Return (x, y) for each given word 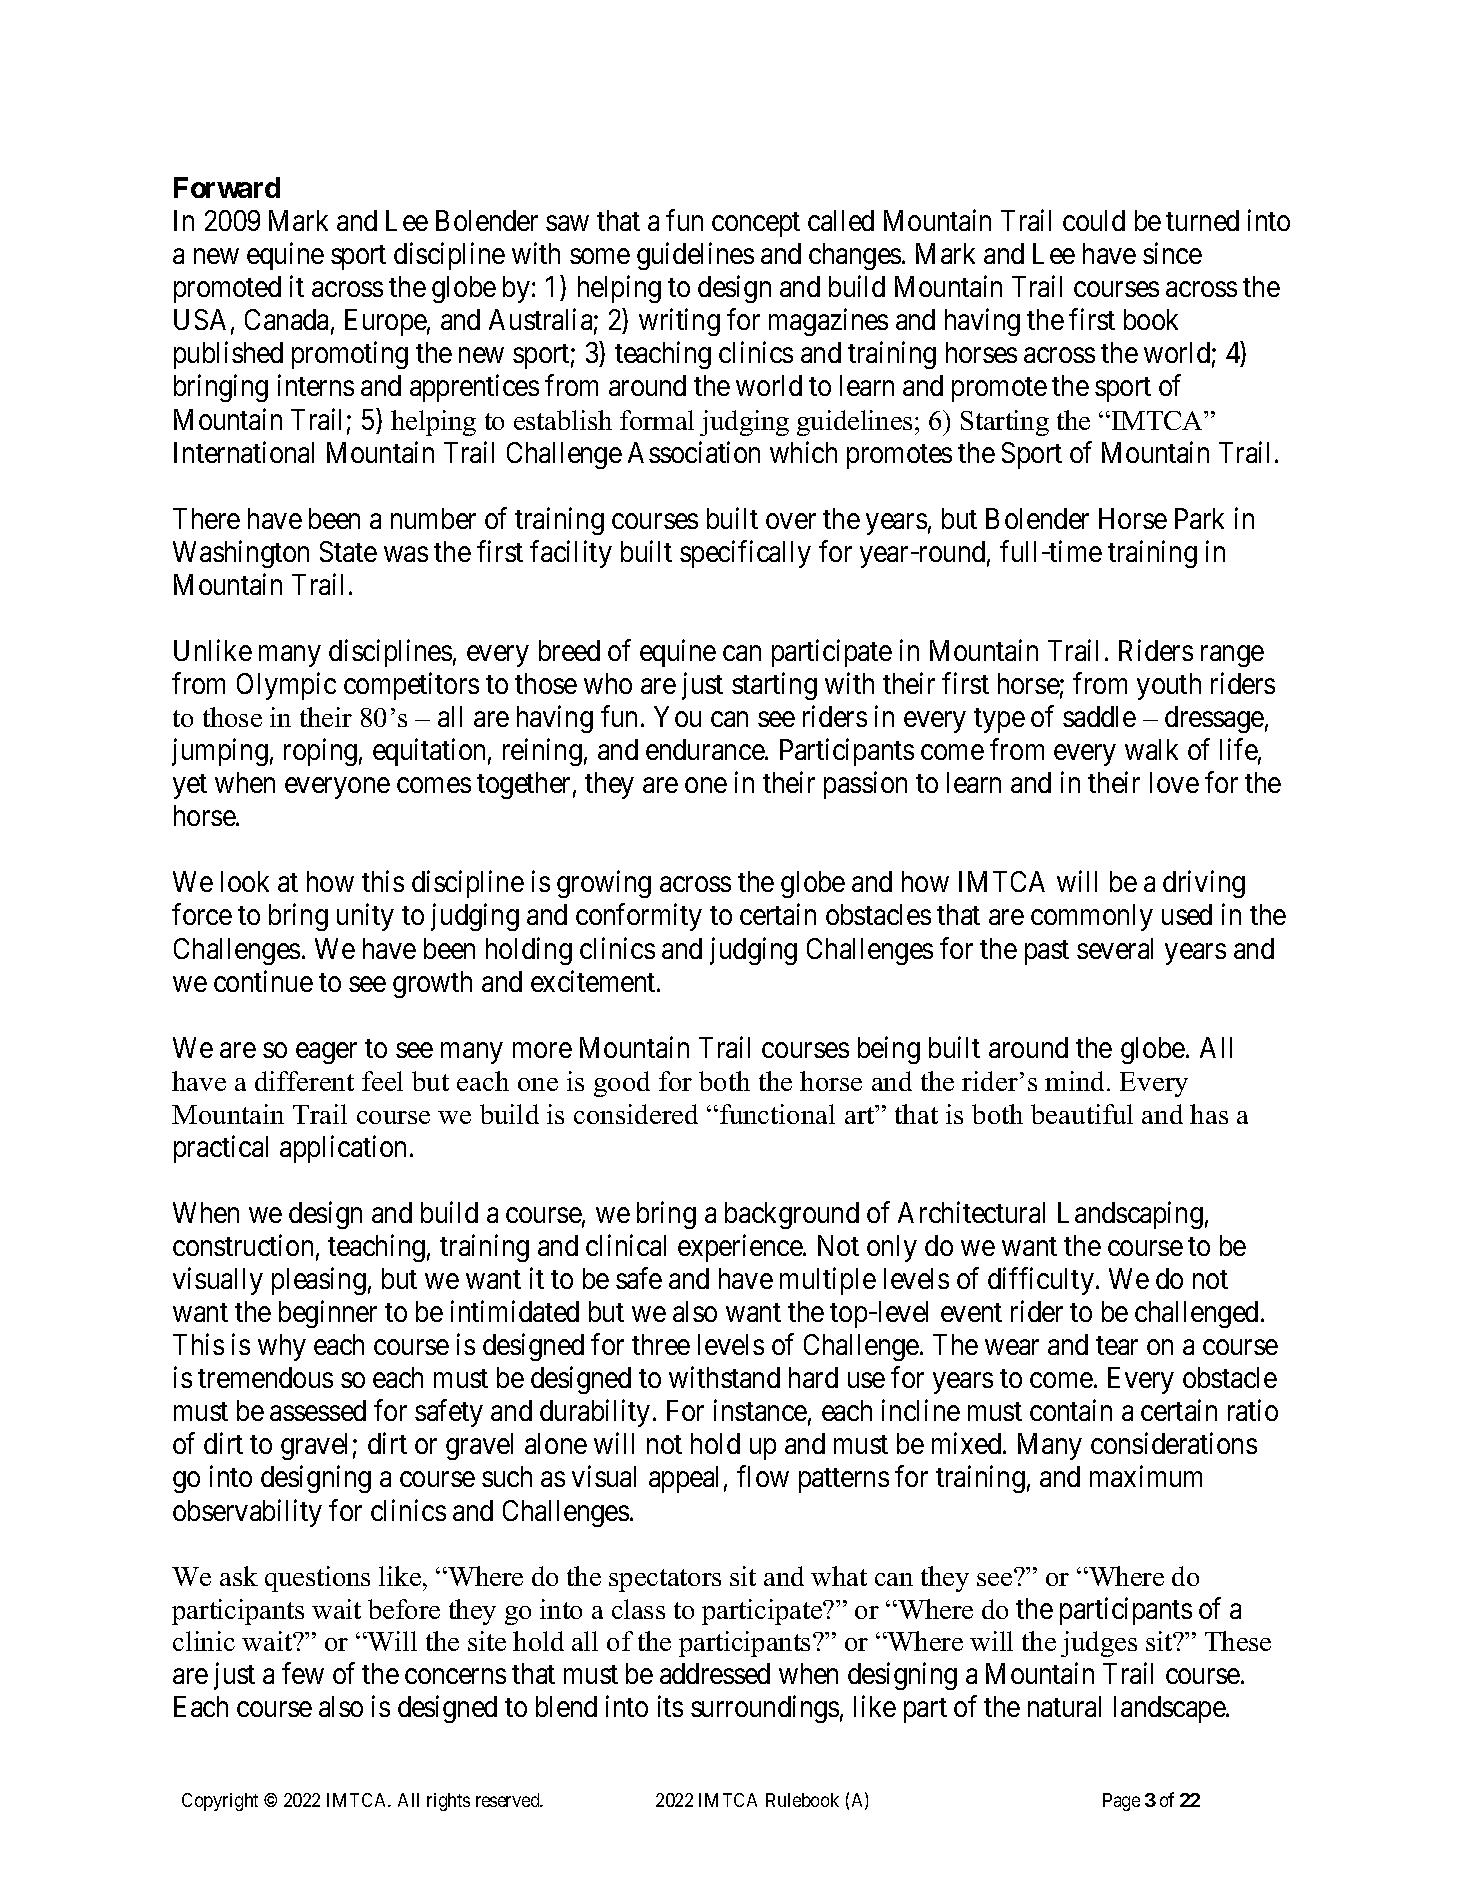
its (670, 1706)
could (1094, 220)
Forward (227, 187)
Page (1121, 1802)
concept (756, 225)
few (303, 1673)
